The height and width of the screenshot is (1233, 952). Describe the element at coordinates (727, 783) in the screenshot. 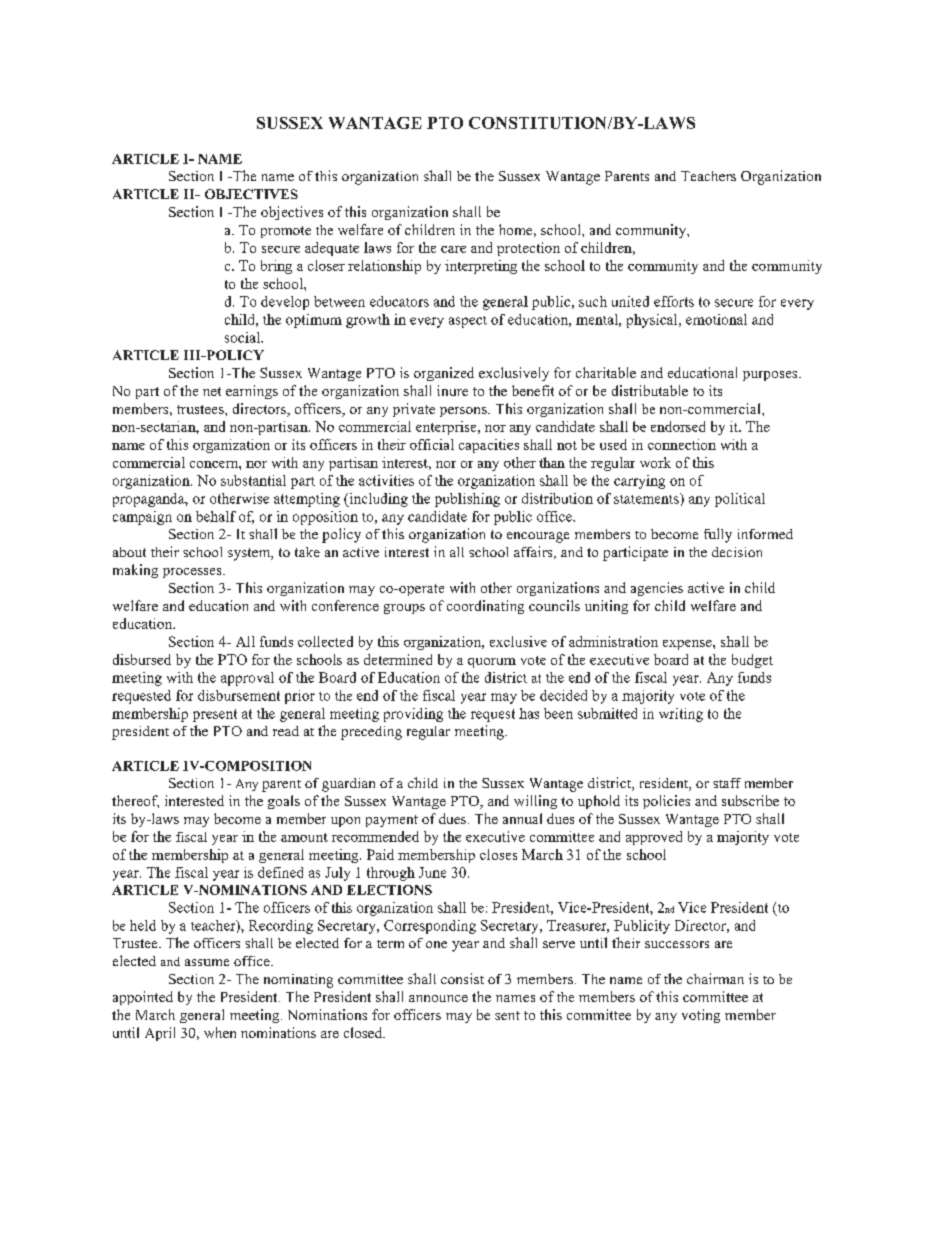

I see `staff` at that location.
